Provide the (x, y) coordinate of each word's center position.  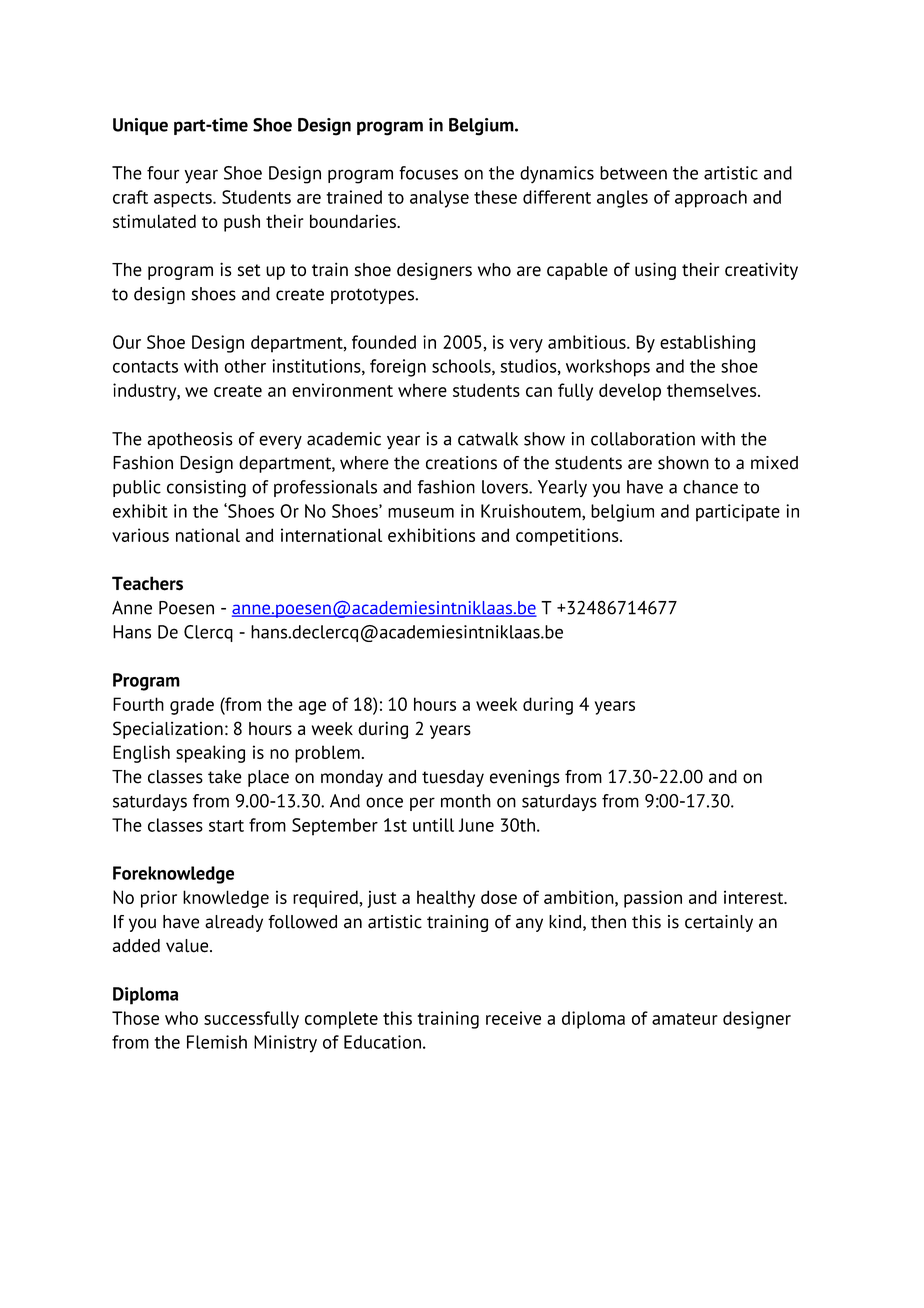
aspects (184, 200)
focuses (428, 173)
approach (711, 199)
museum (421, 513)
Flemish (217, 1042)
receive (513, 1018)
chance (710, 487)
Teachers (147, 583)
